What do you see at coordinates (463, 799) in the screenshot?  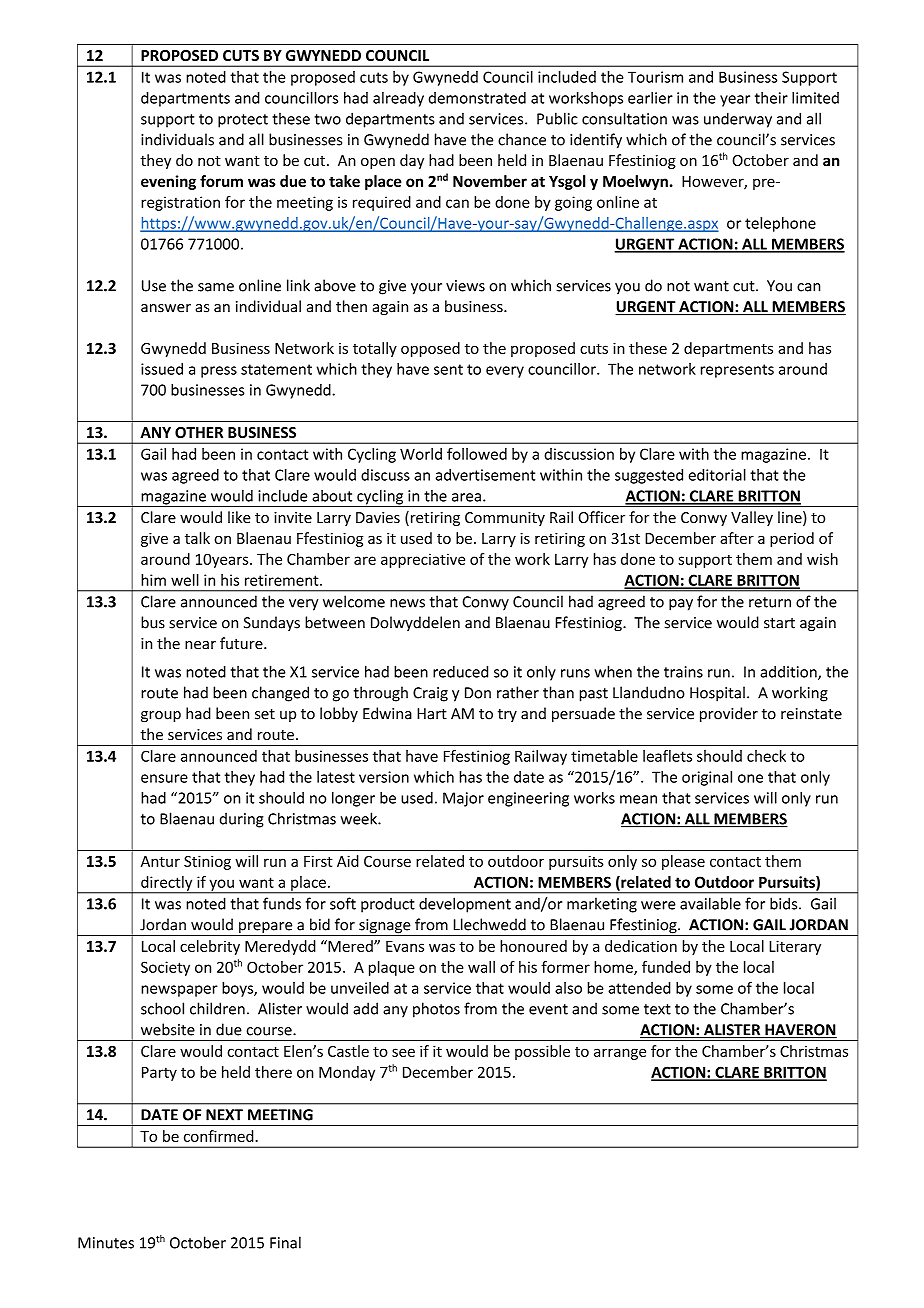 I see `Major` at bounding box center [463, 799].
